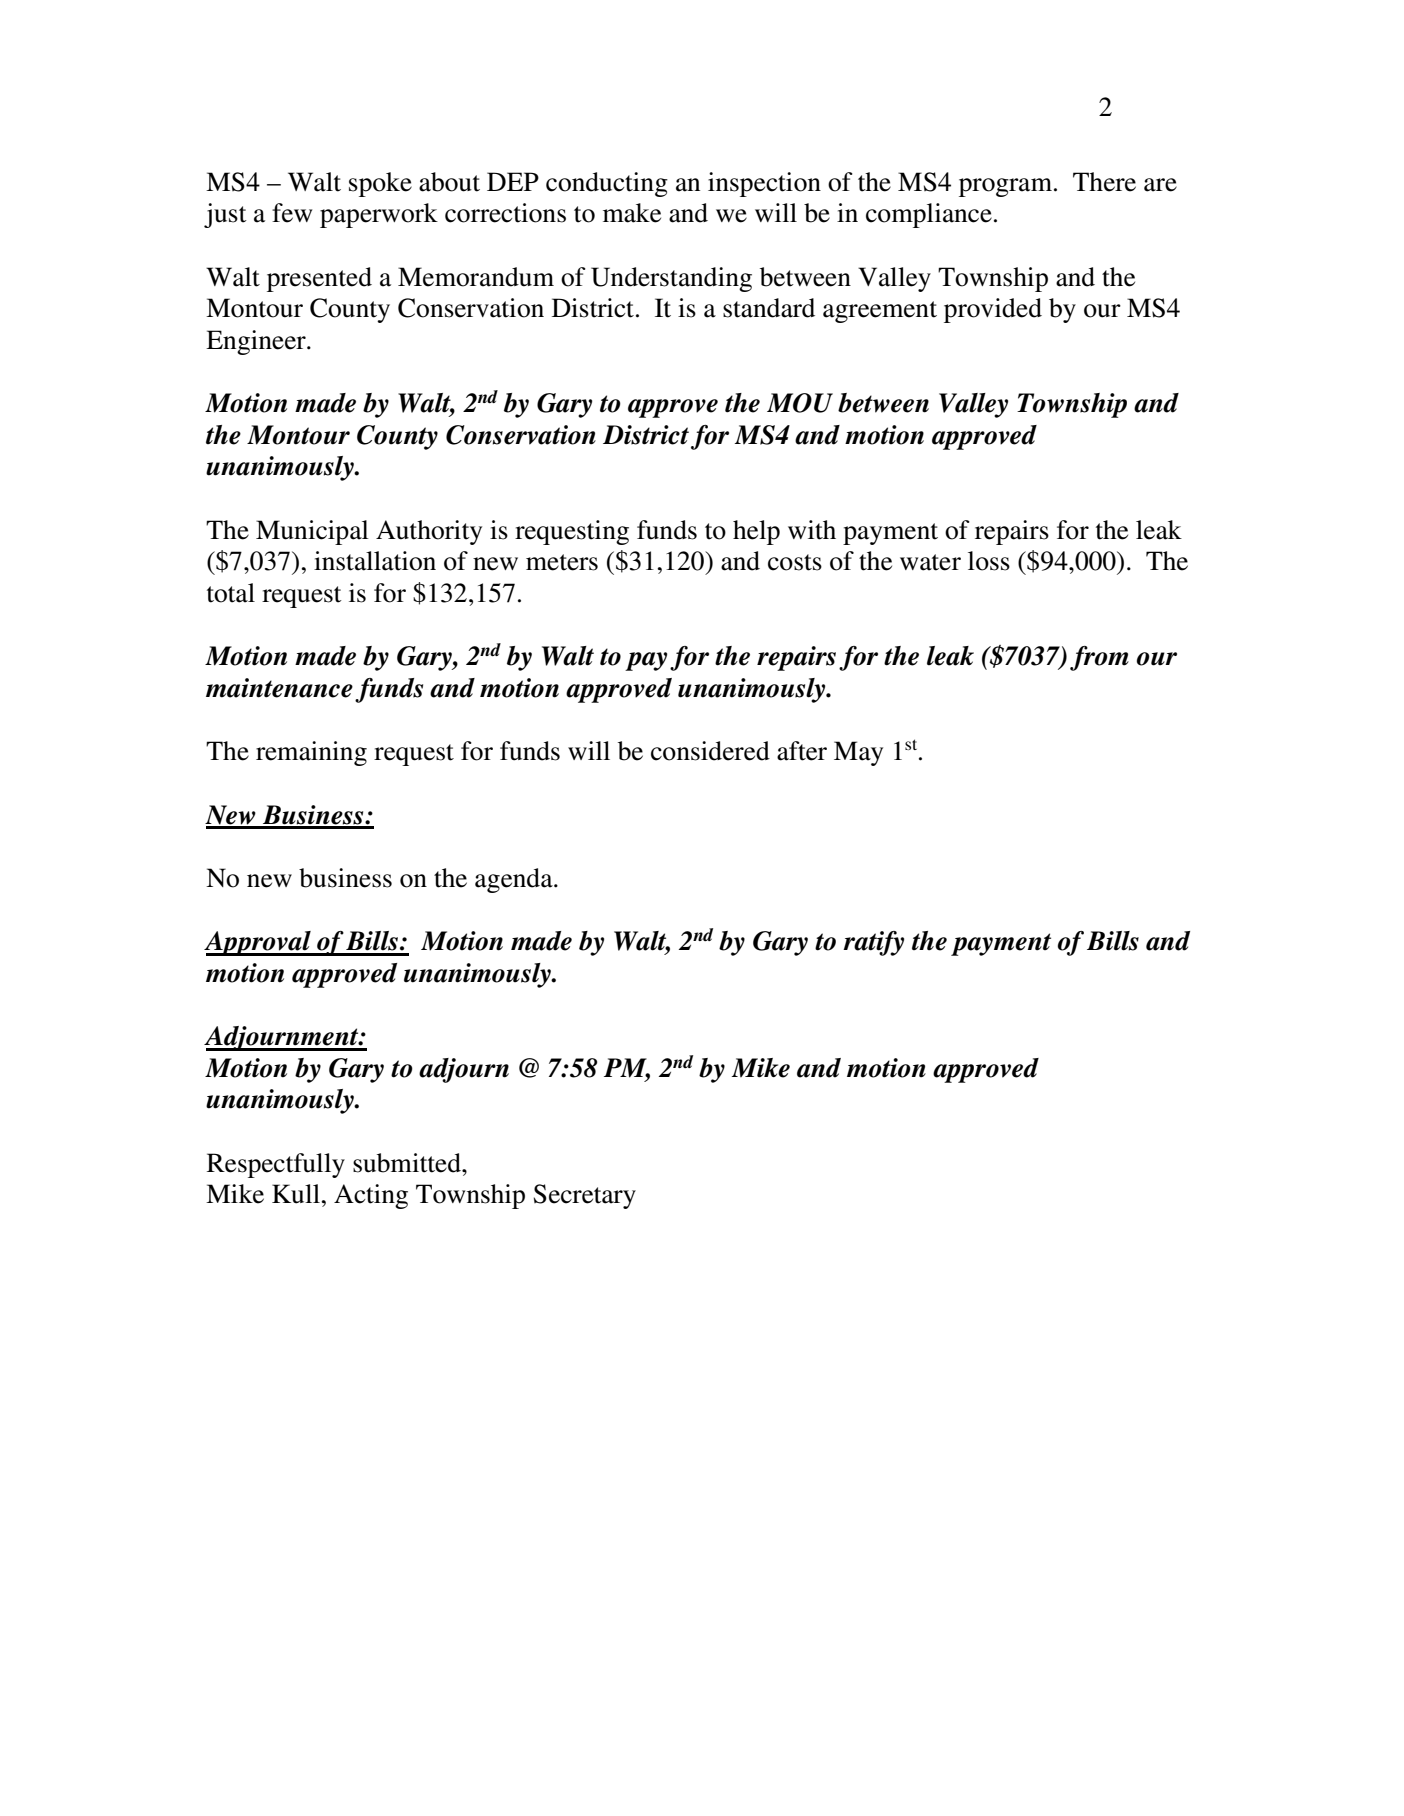 The width and height of the page is (1404, 1816). What do you see at coordinates (276, 1165) in the page?
I see `Respectfully` at bounding box center [276, 1165].
